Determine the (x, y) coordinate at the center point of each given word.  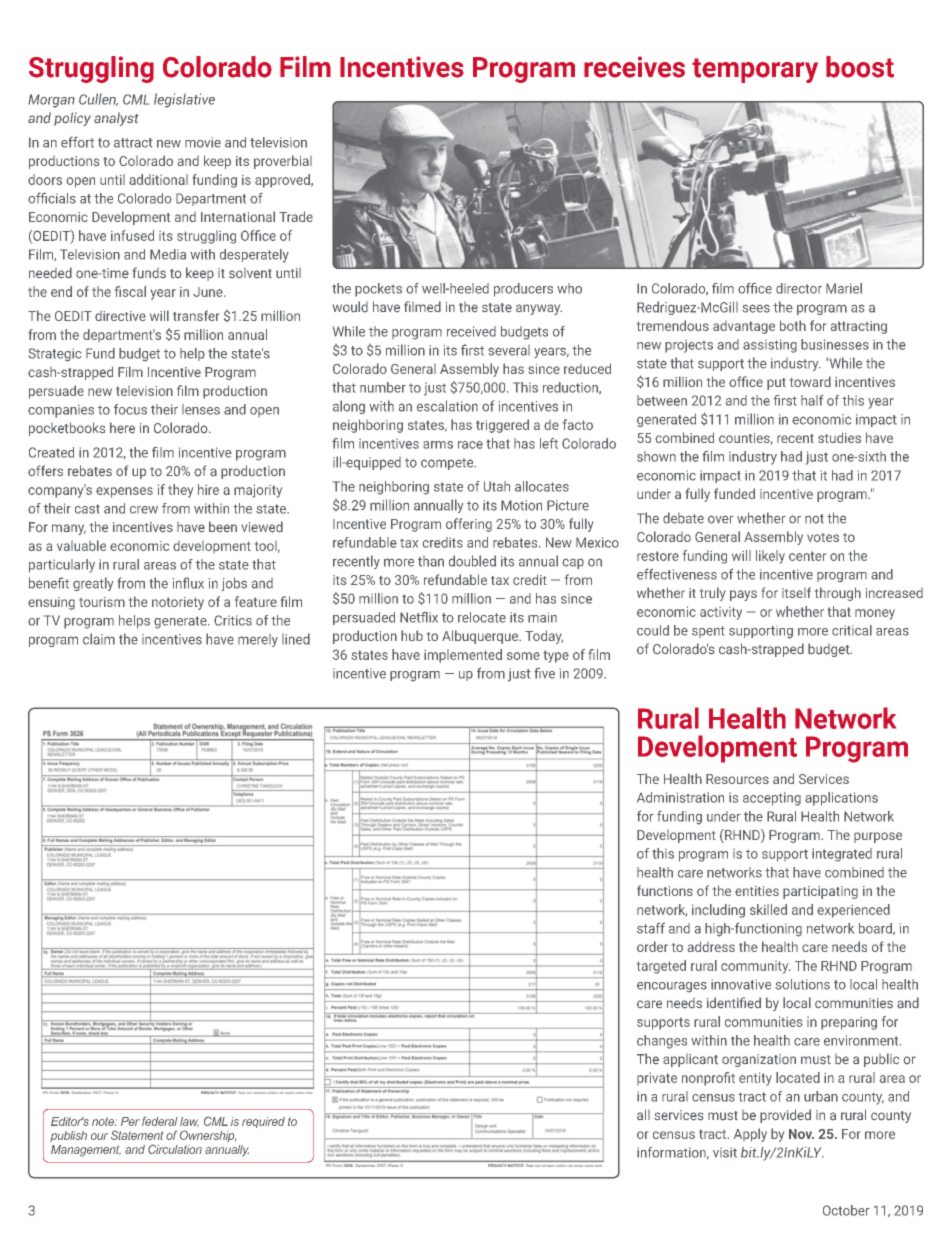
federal (160, 1121)
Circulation (175, 1149)
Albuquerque (481, 637)
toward (810, 381)
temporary (755, 70)
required (263, 1122)
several (509, 350)
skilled (768, 909)
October (846, 1210)
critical (852, 630)
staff (651, 928)
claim (99, 639)
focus (130, 409)
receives (634, 67)
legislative (184, 100)
